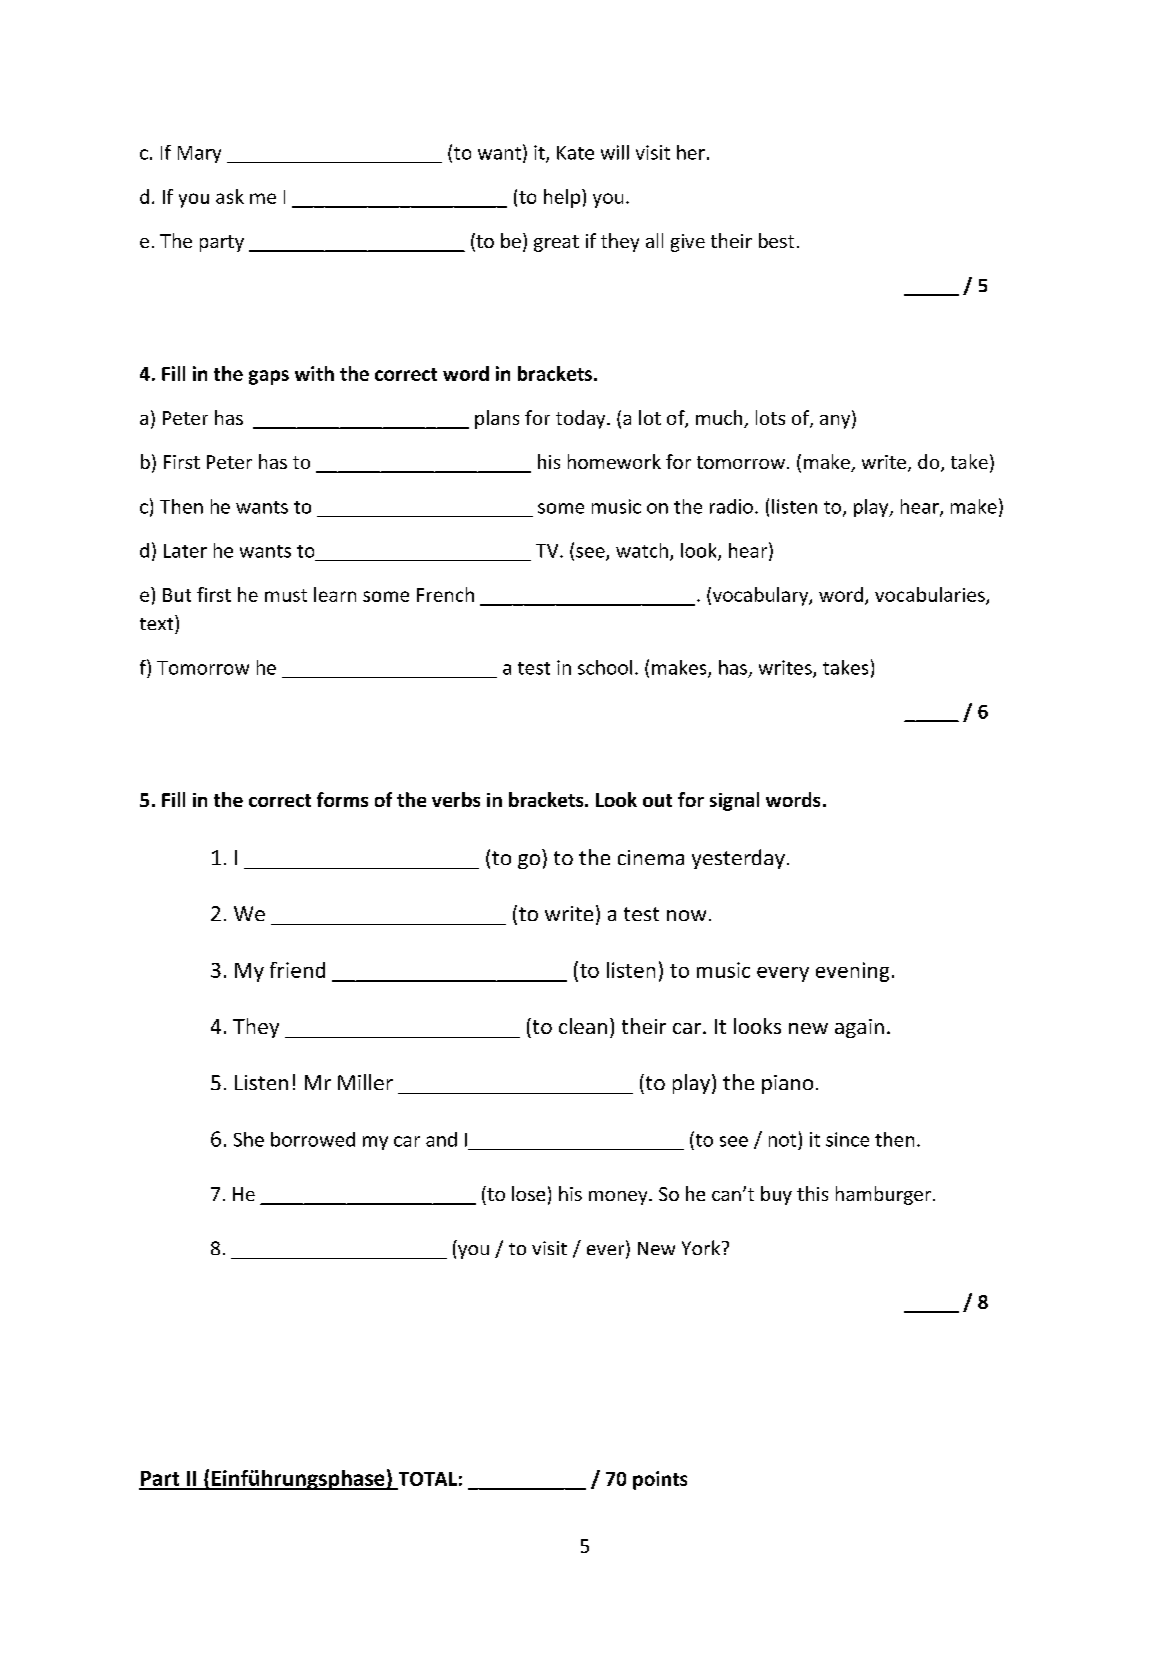  Describe the element at coordinates (342, 799) in the document. I see `forms` at that location.
